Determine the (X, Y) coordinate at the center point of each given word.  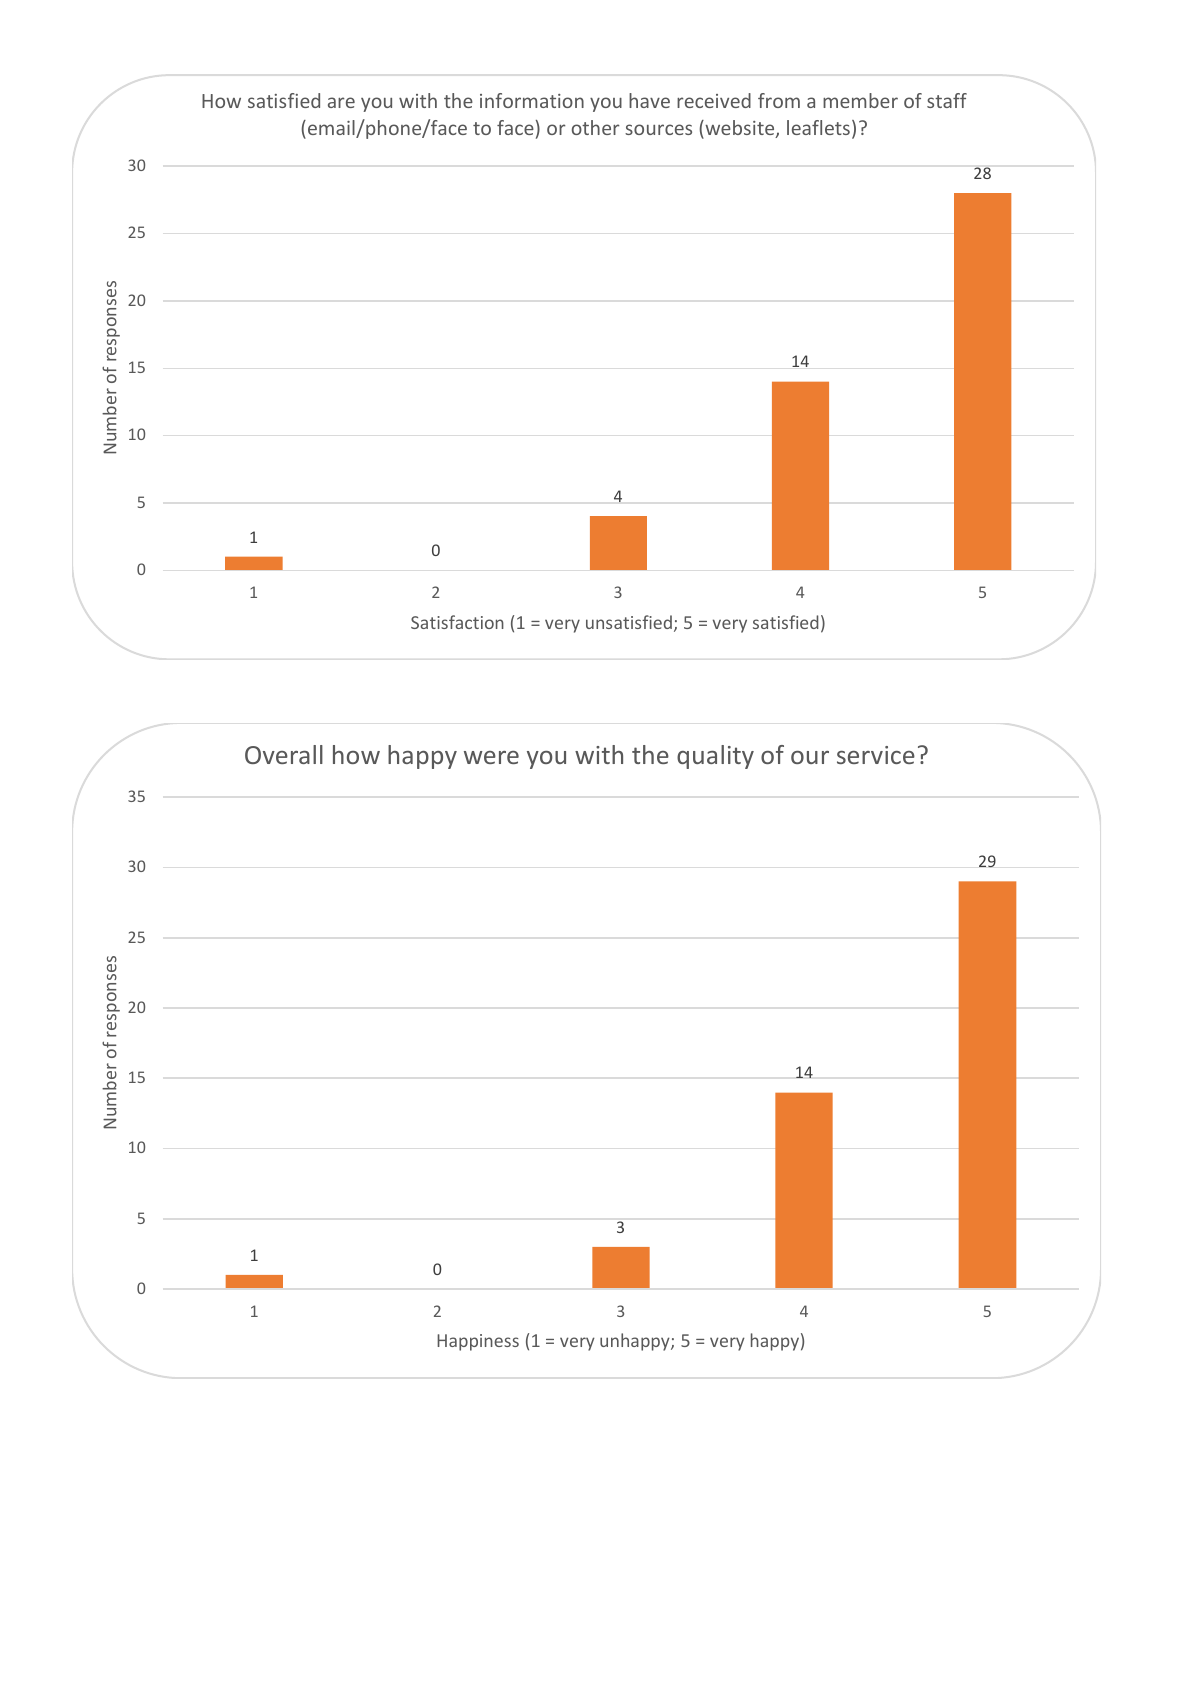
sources (658, 129)
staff (947, 100)
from (779, 100)
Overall (284, 754)
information (532, 100)
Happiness (478, 1342)
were (491, 757)
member (860, 100)
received (714, 100)
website (740, 129)
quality (715, 757)
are (341, 102)
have (649, 100)
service (876, 755)
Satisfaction (457, 622)
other (596, 127)
